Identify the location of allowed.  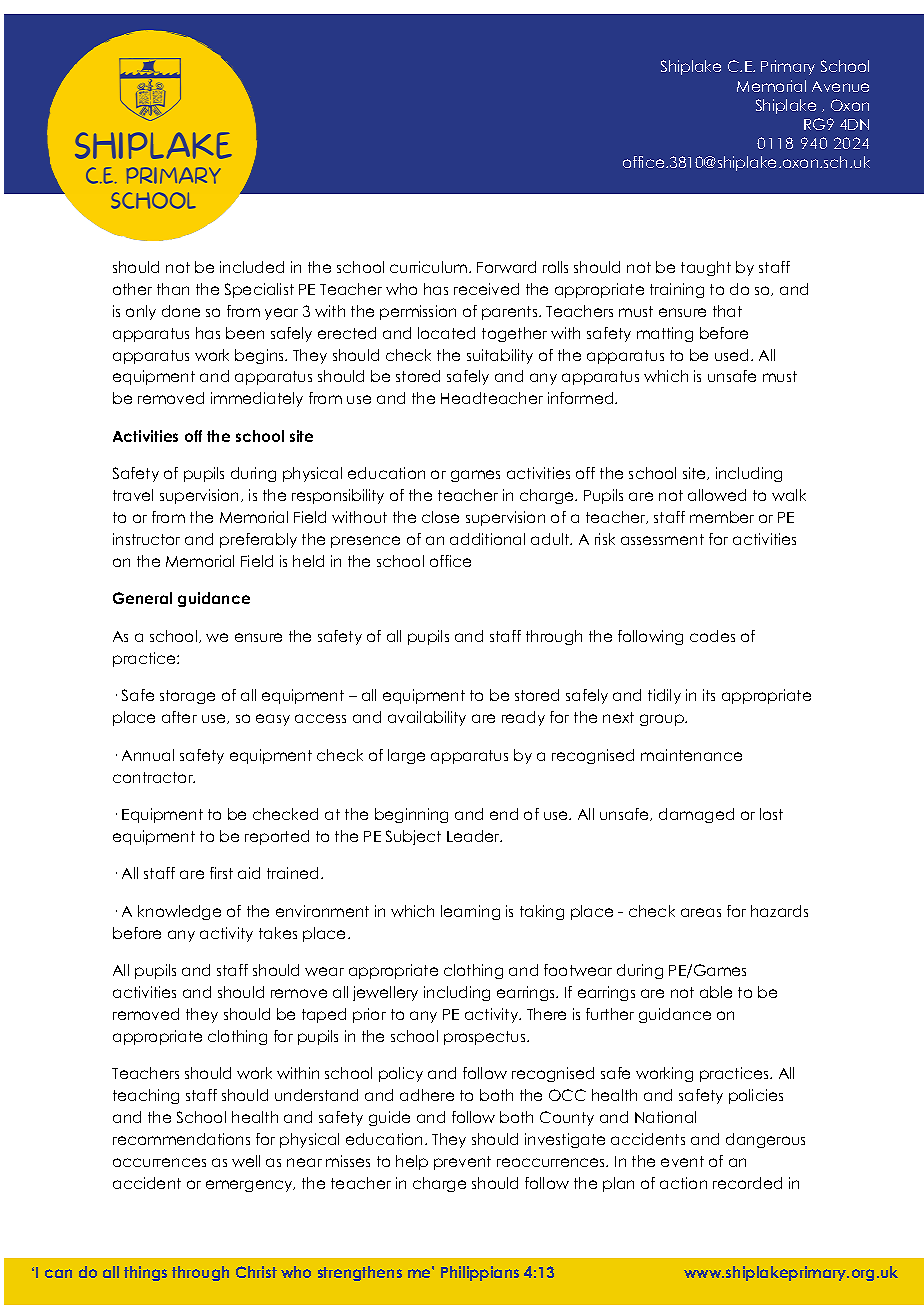
(717, 495).
